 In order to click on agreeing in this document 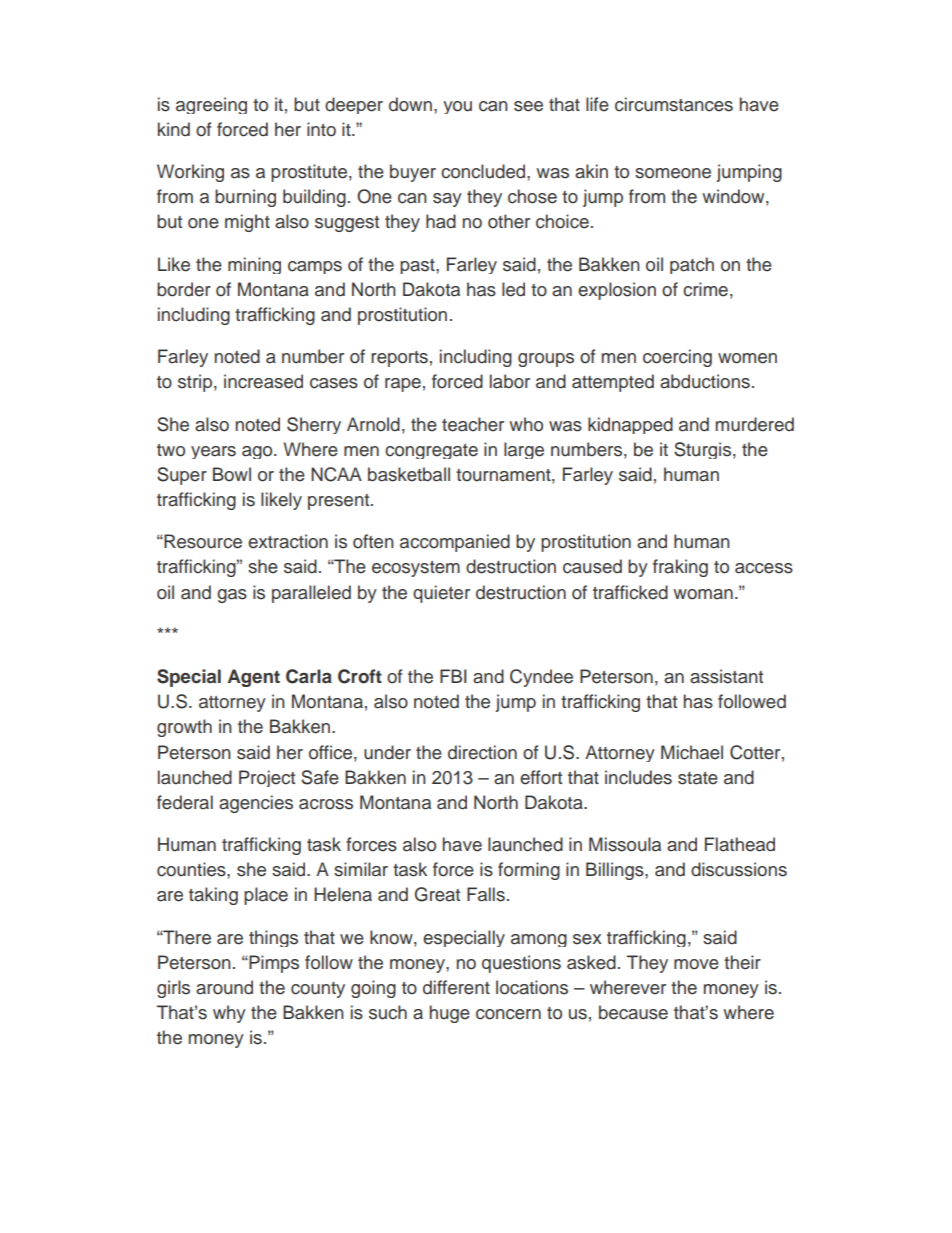, I will do `click(211, 105)`.
